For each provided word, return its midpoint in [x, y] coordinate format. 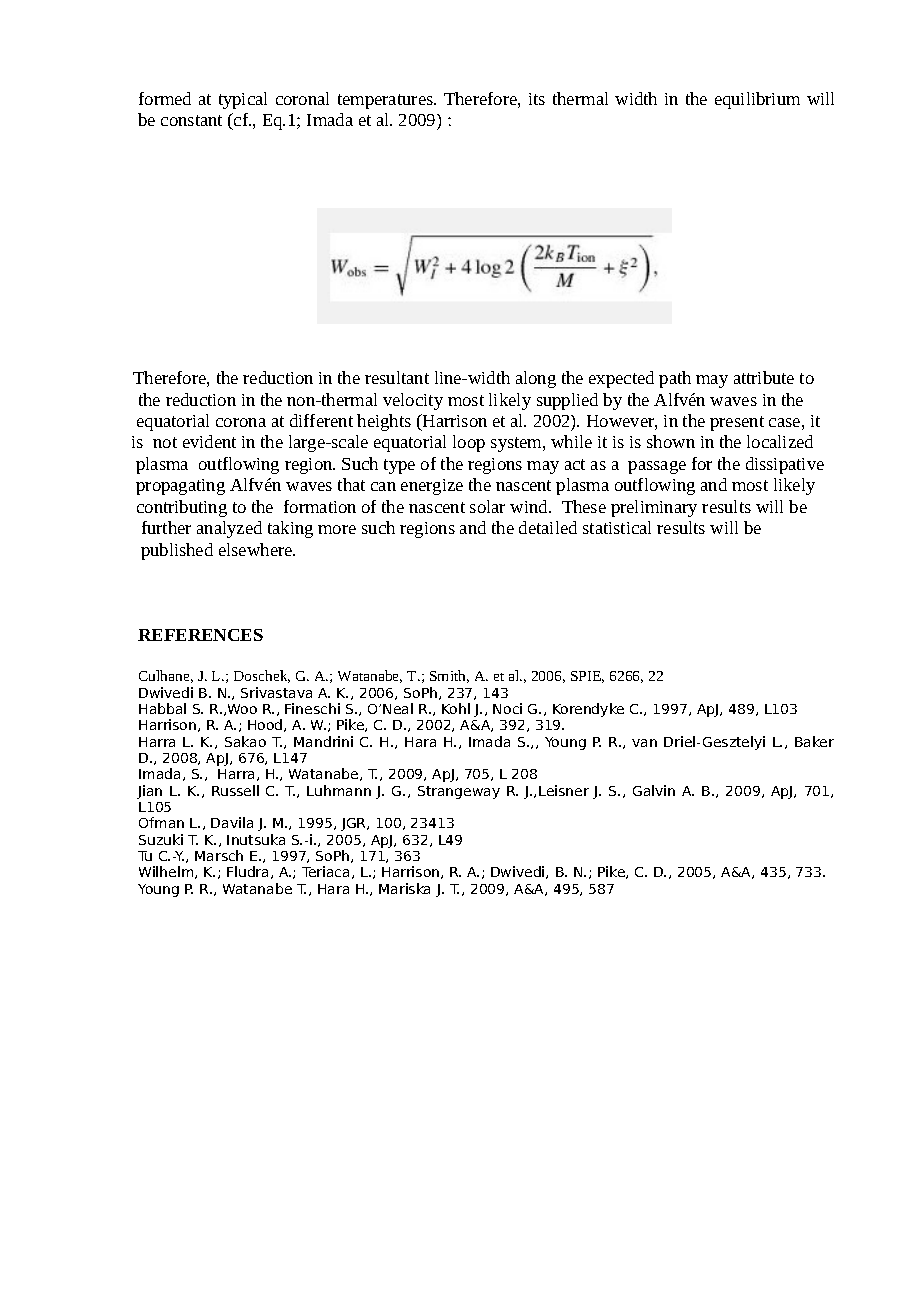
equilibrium [757, 100]
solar [487, 506]
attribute [764, 377]
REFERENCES [200, 635]
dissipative [785, 465]
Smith [449, 676]
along [536, 379]
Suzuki [161, 839]
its [537, 99]
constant [191, 120]
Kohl [456, 708]
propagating [180, 487]
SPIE [587, 677]
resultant [397, 377]
